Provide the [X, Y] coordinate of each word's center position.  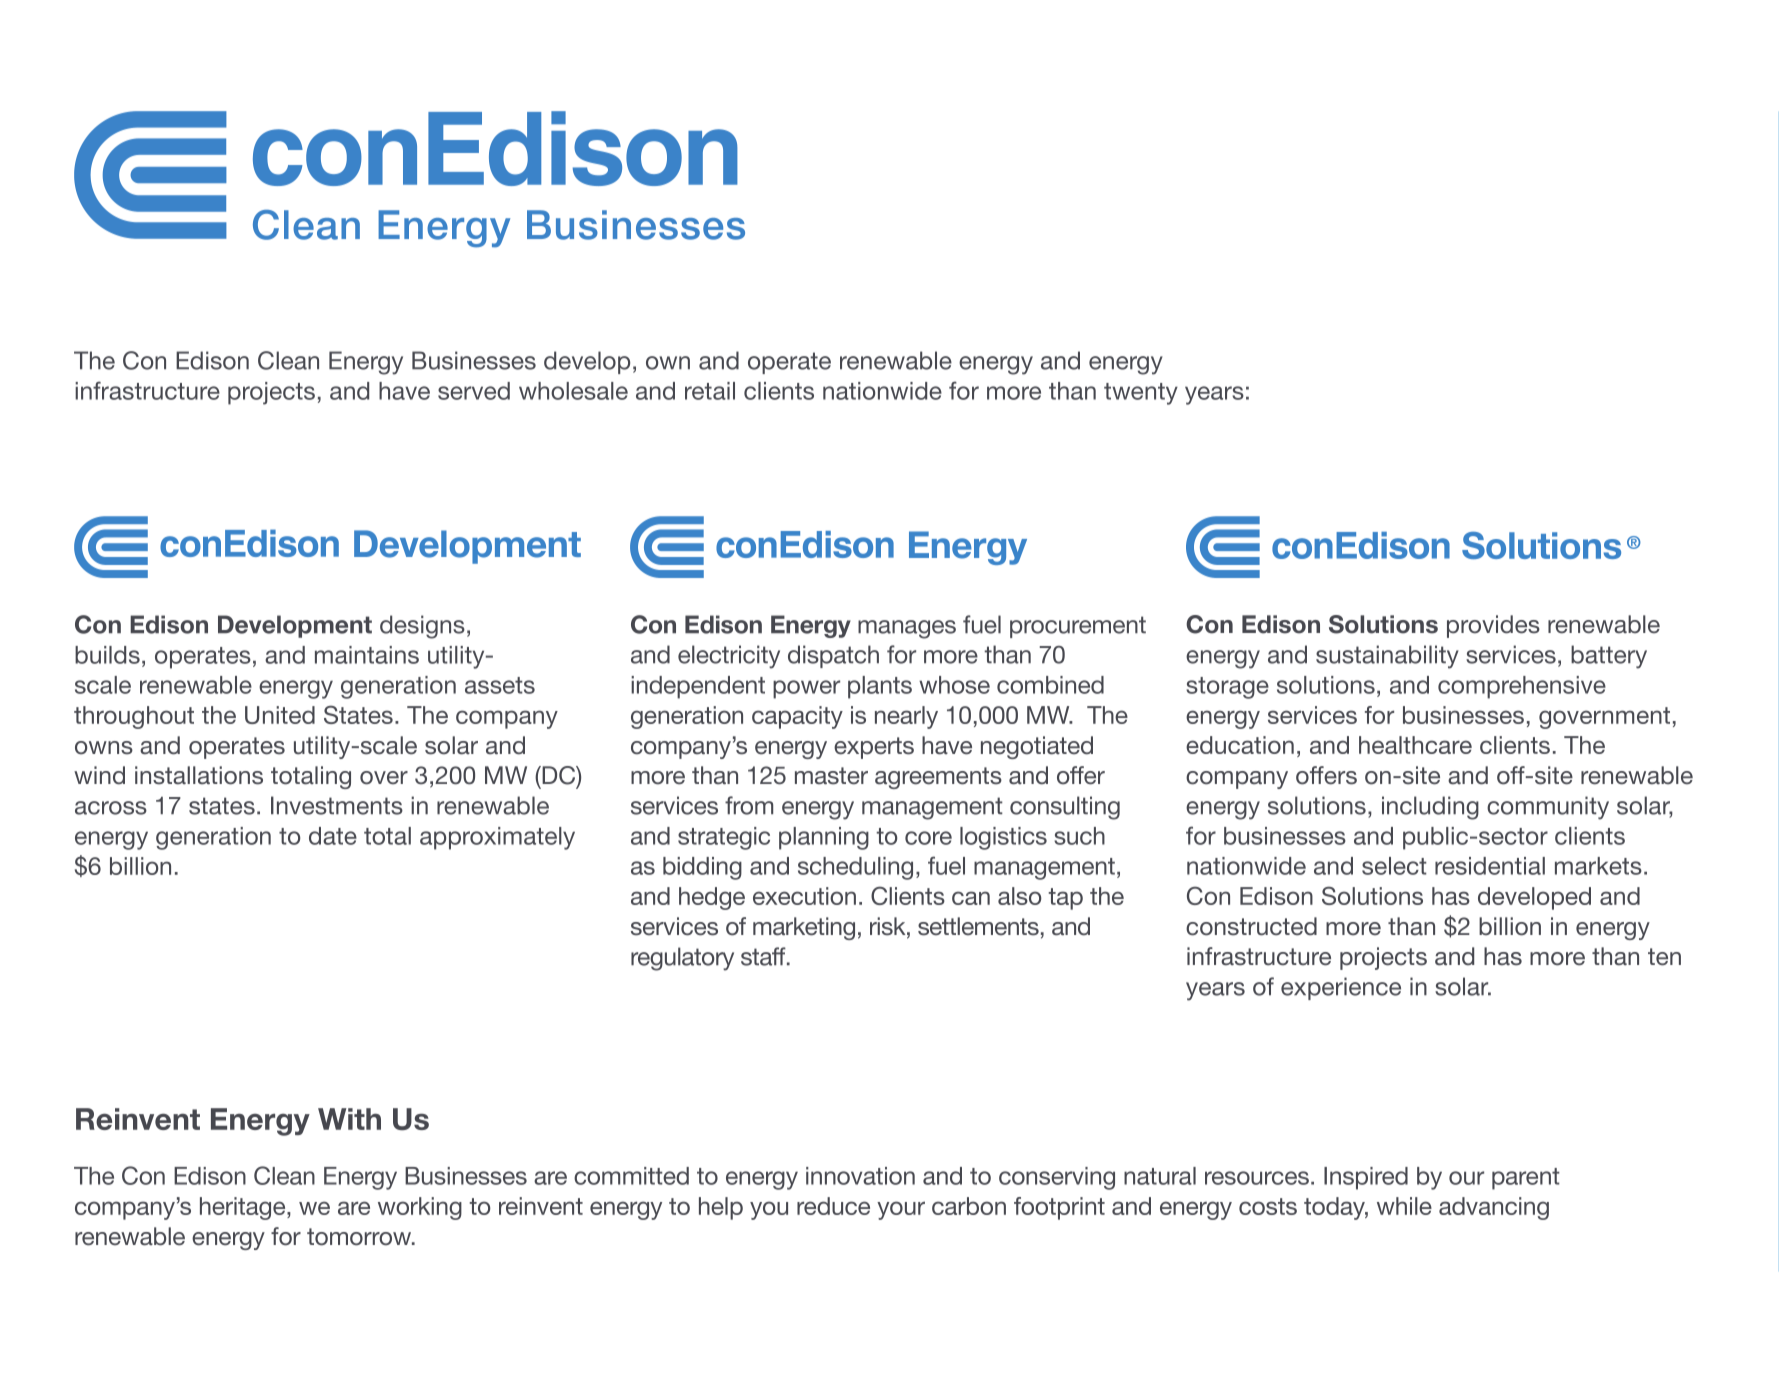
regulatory [682, 959]
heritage [244, 1208]
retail [710, 391]
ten [1664, 957]
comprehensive [1522, 687]
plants [880, 687]
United [280, 715]
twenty [1141, 394]
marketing [804, 928]
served [474, 391]
